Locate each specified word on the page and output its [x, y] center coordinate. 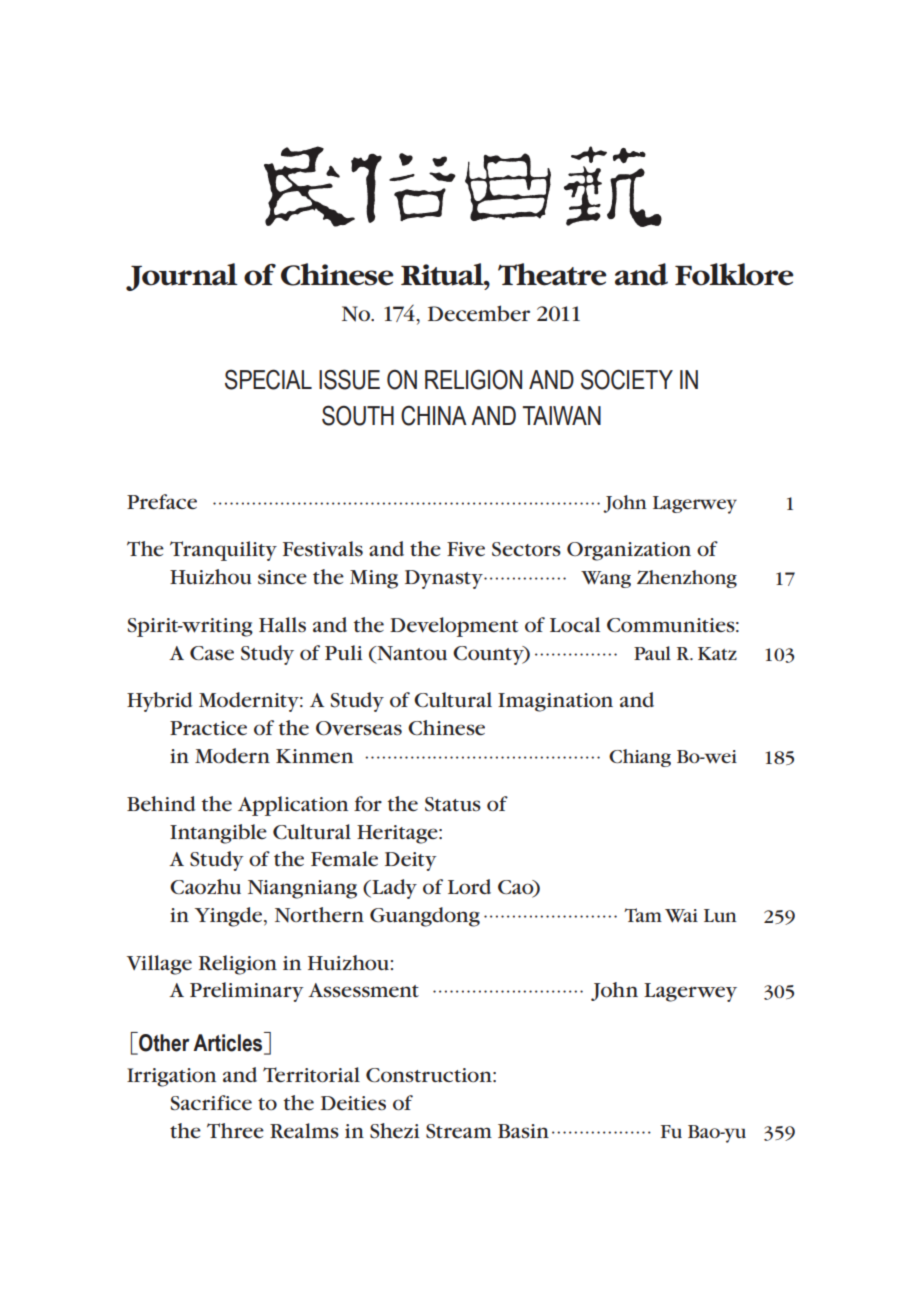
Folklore [734, 274]
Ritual [443, 274]
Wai [681, 915]
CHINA [434, 415]
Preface [162, 502]
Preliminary [247, 992]
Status [453, 804]
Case [212, 653]
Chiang [640, 758]
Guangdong [425, 917]
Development [454, 627]
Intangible [218, 834]
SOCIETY [627, 379]
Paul [652, 653]
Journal [182, 277]
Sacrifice [211, 1103]
